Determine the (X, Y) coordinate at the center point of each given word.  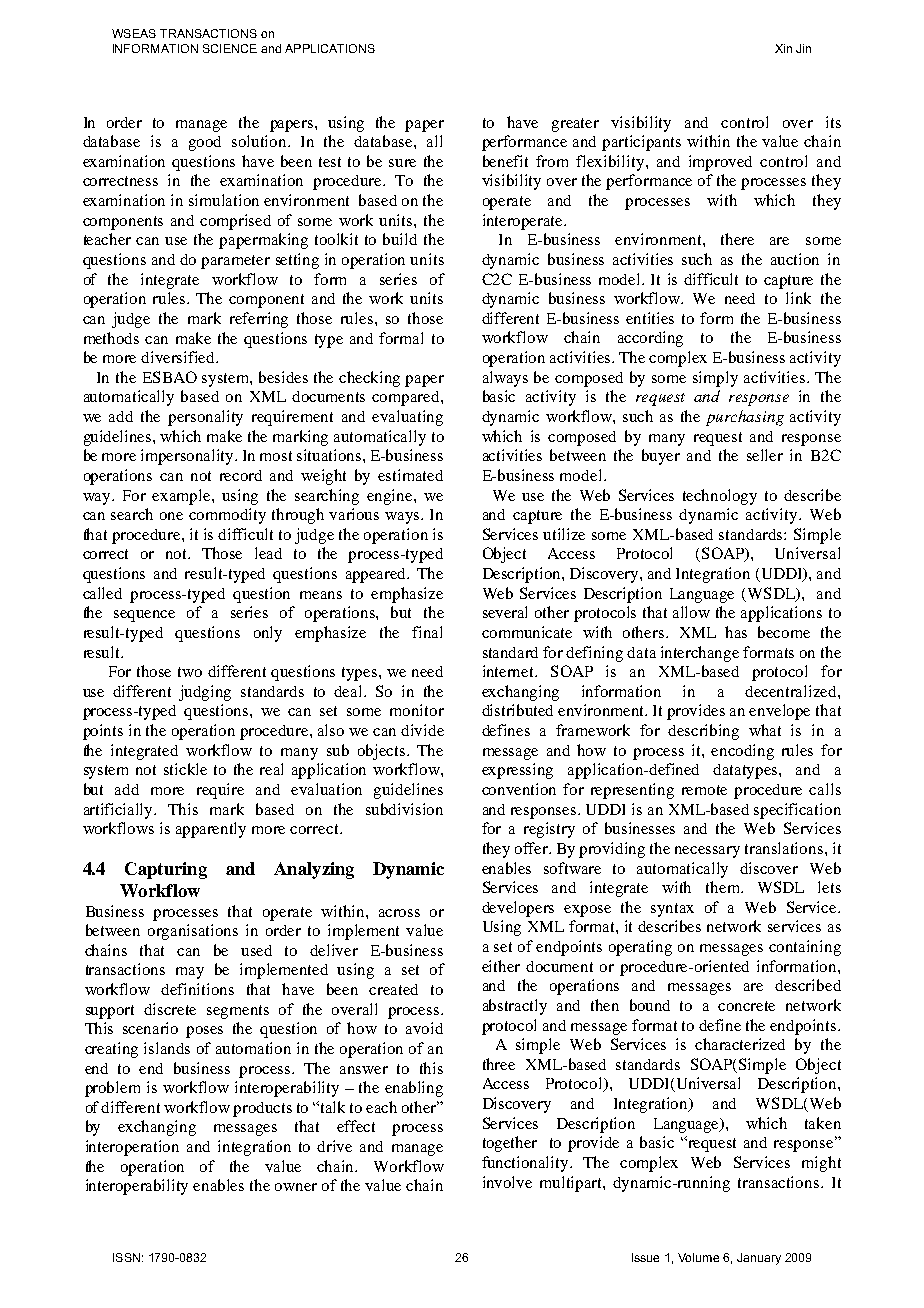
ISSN (126, 1257)
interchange (700, 654)
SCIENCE (230, 48)
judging (205, 693)
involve (507, 1182)
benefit (505, 161)
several (505, 612)
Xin (783, 48)
